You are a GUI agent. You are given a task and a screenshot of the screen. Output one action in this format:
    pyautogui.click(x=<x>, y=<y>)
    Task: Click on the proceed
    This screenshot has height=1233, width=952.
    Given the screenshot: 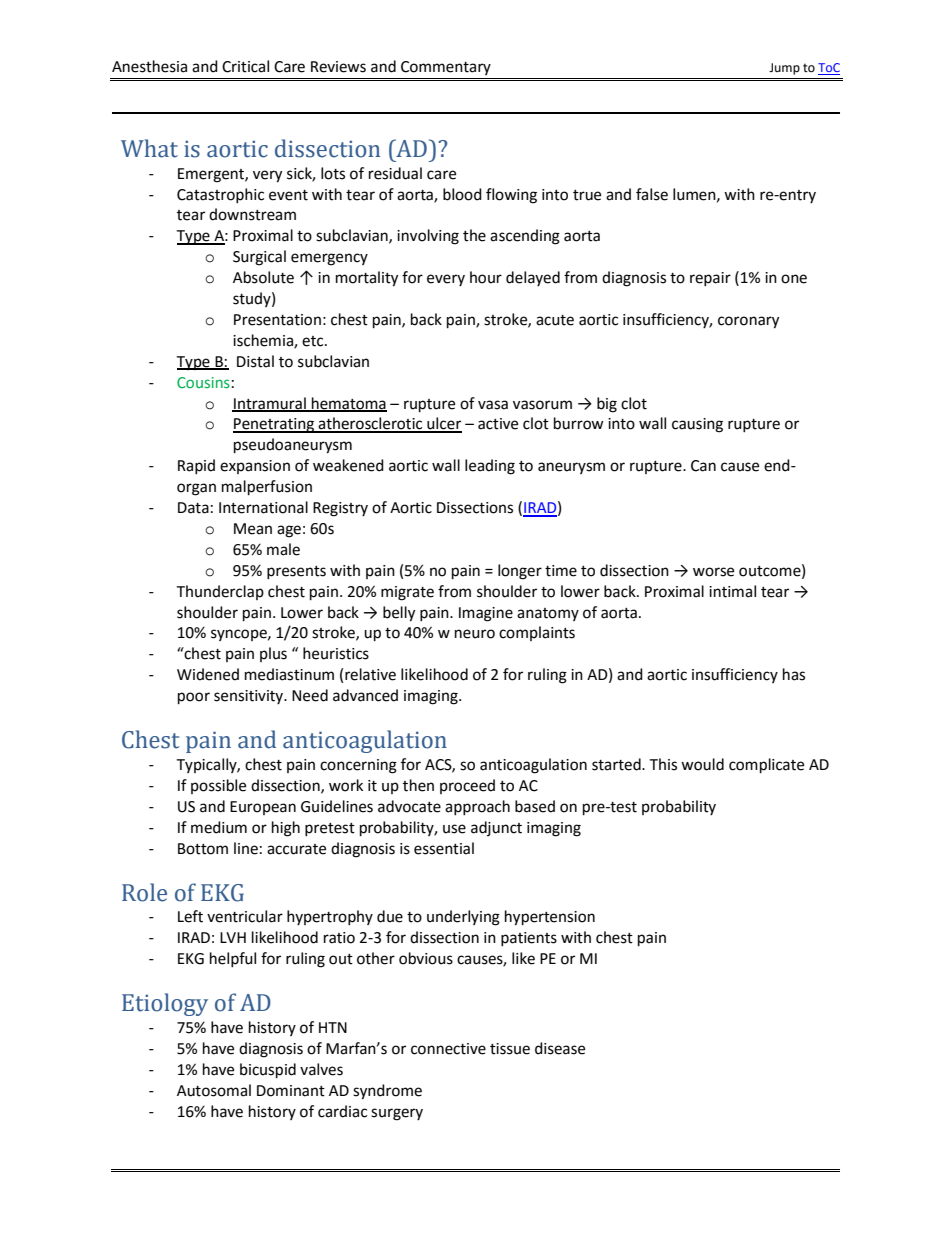 What is the action you would take?
    pyautogui.click(x=467, y=786)
